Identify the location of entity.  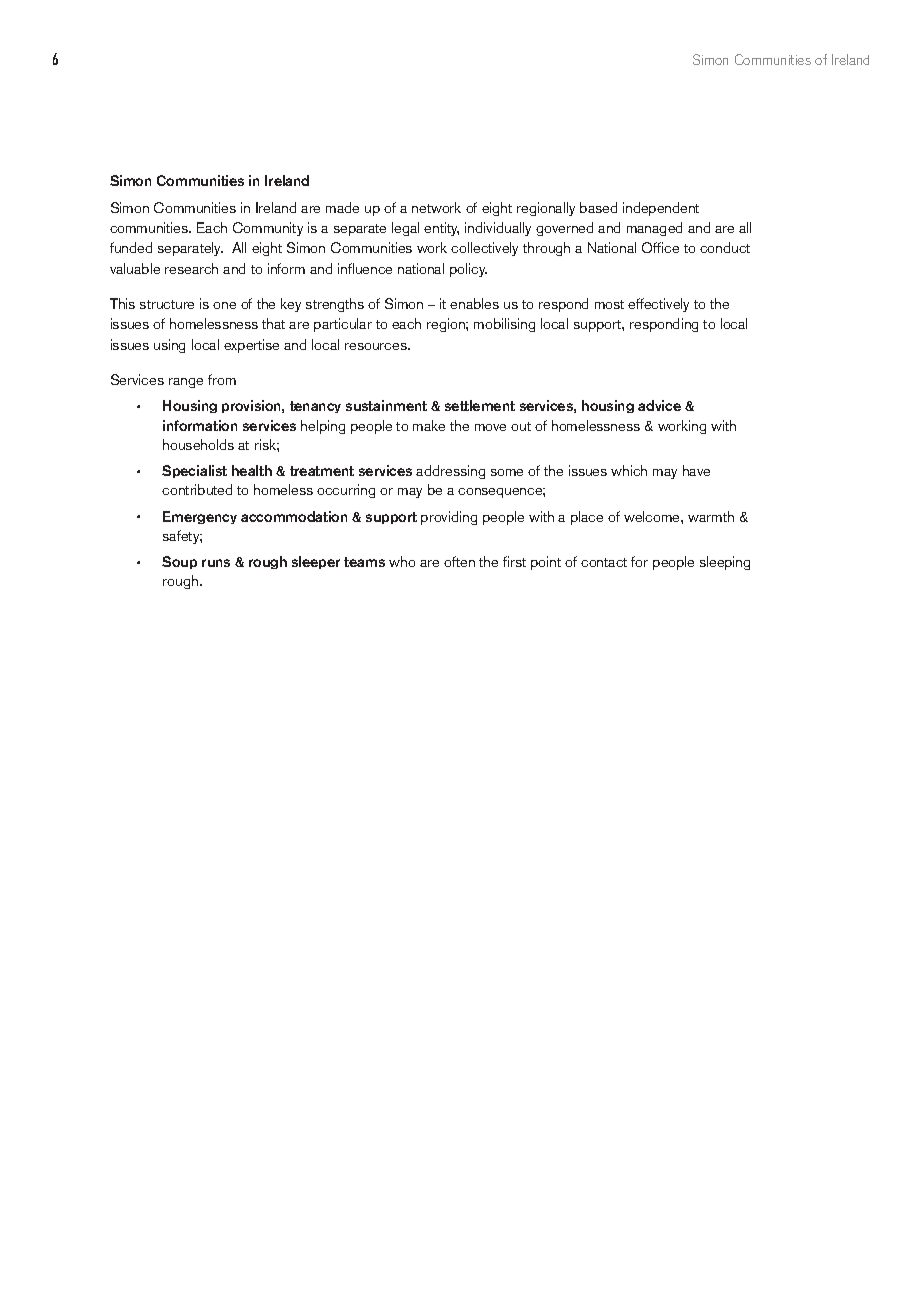
(441, 229).
